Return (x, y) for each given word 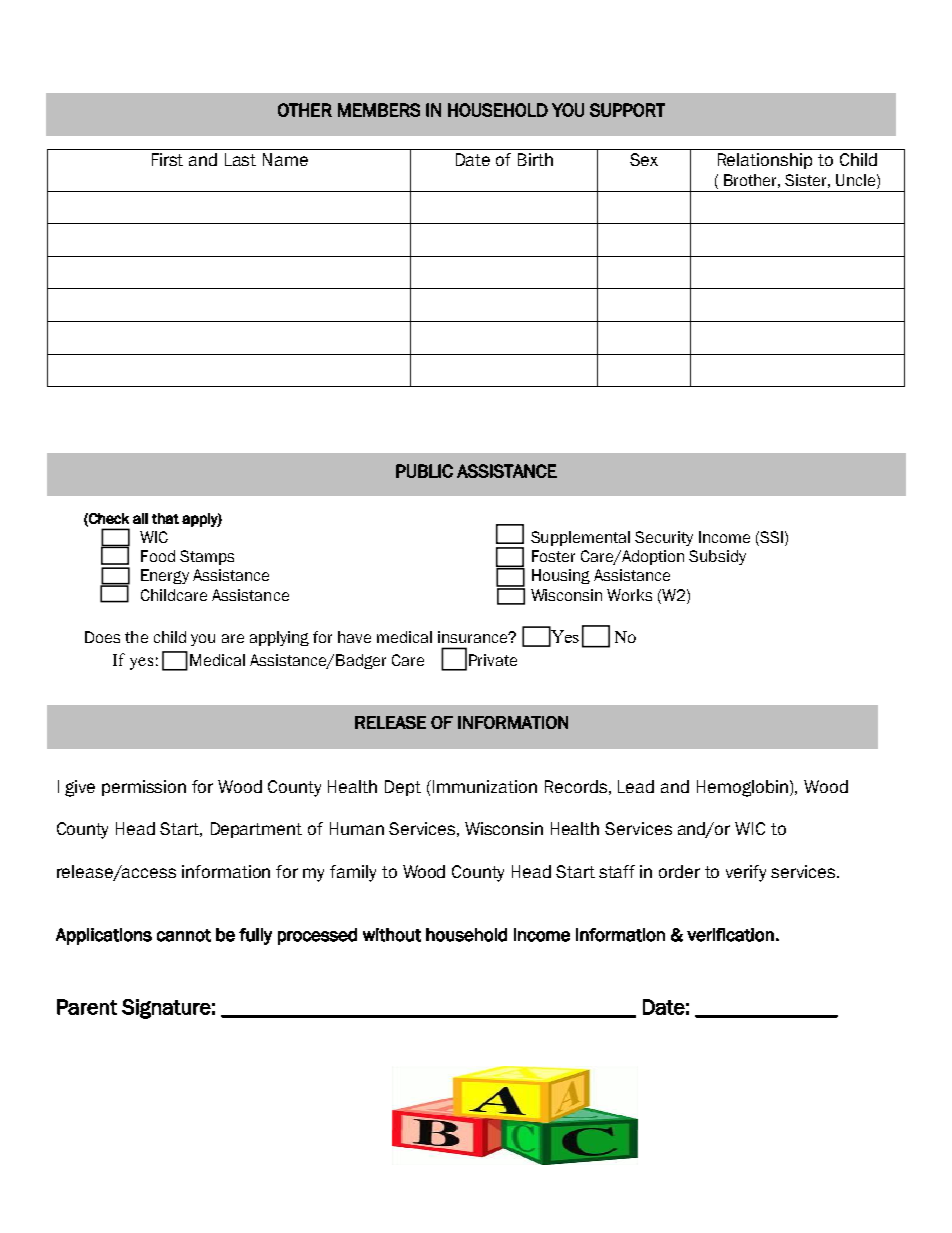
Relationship (765, 161)
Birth (535, 159)
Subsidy (717, 557)
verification (730, 935)
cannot (184, 935)
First (167, 159)
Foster (553, 556)
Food (158, 556)
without (392, 935)
